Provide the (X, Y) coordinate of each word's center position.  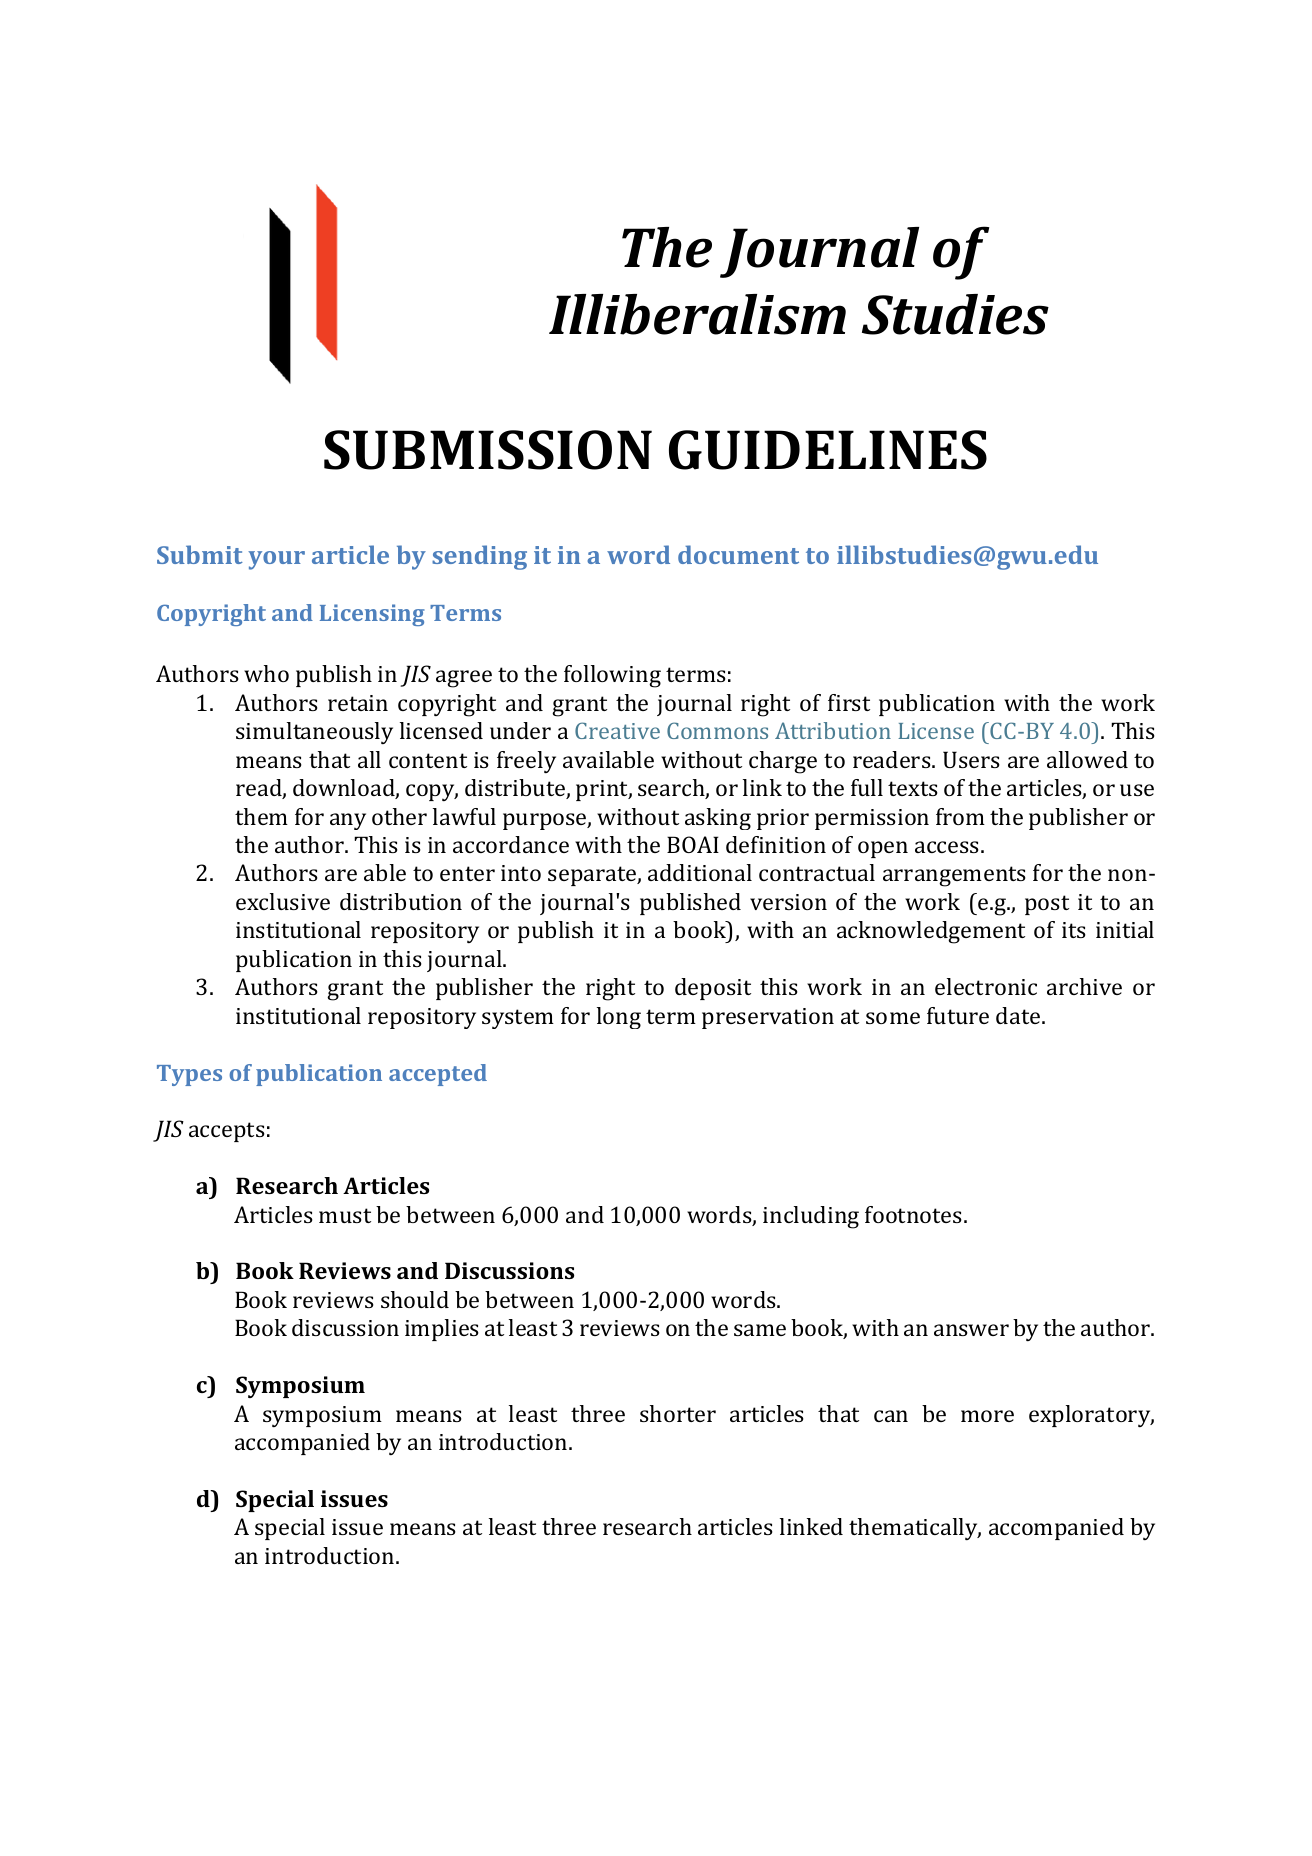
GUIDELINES (828, 450)
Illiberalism (697, 314)
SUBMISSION (488, 450)
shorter (678, 1413)
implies (442, 1330)
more (987, 1416)
